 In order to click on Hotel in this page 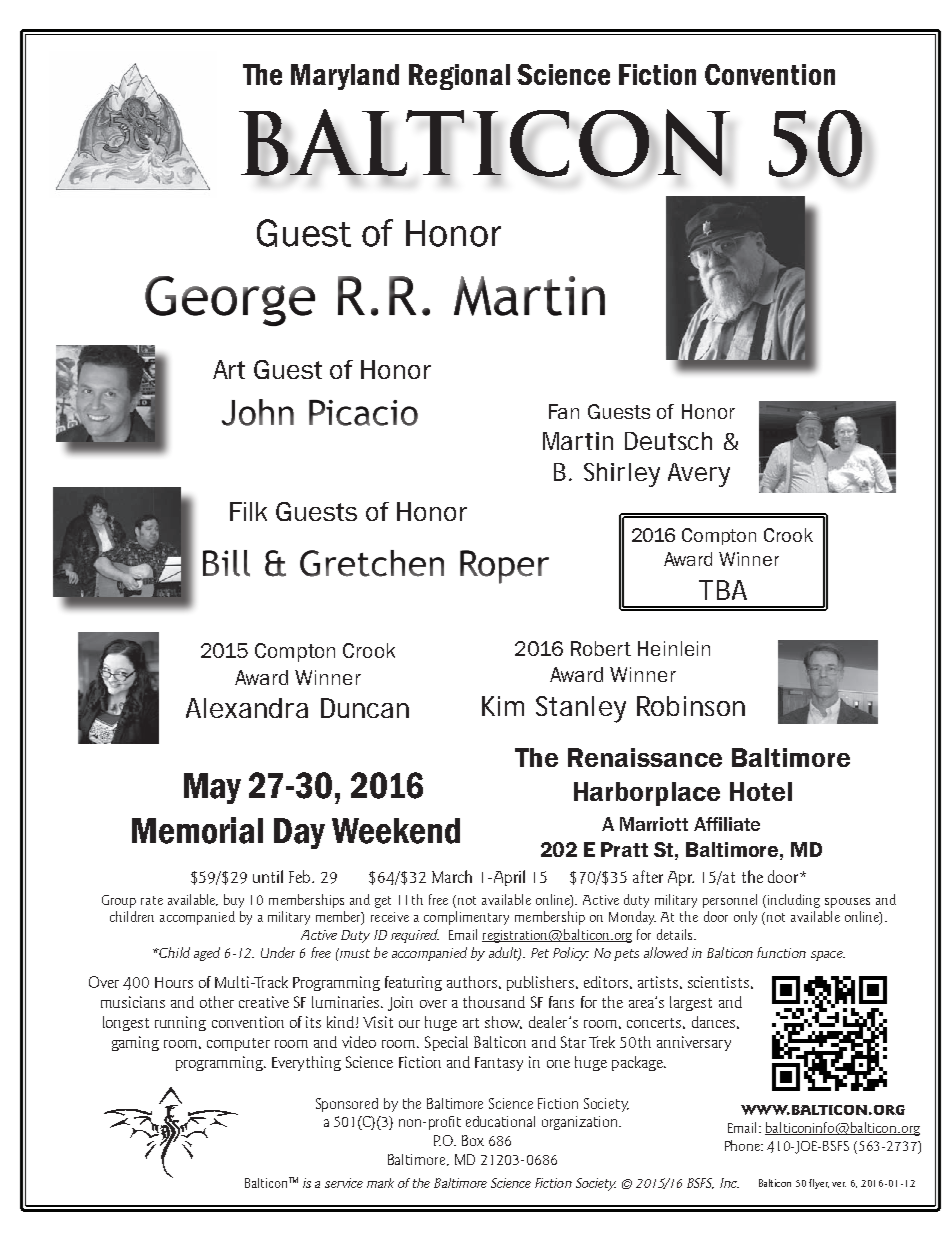, I will do `click(761, 791)`.
